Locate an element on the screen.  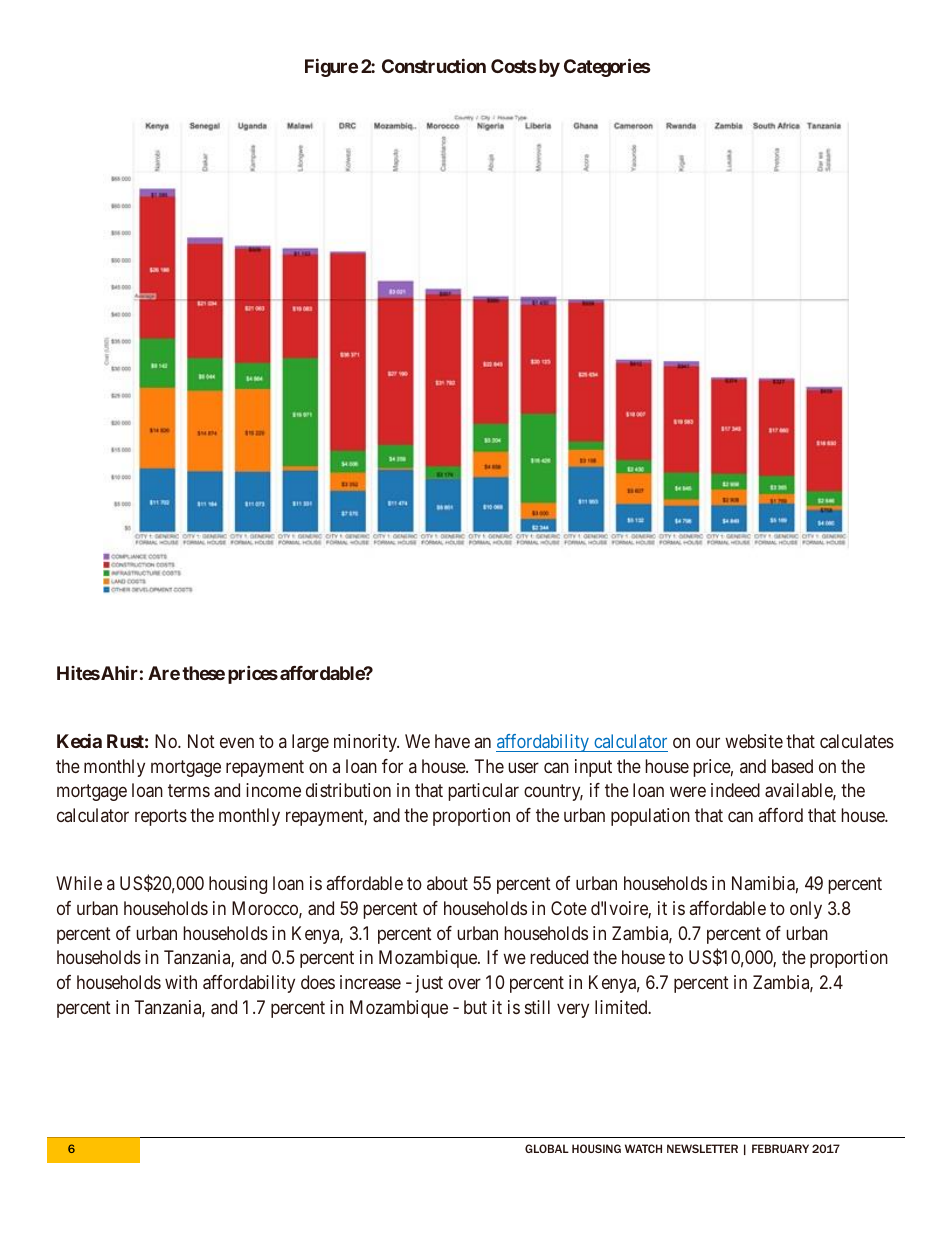
with is located at coordinates (181, 982).
